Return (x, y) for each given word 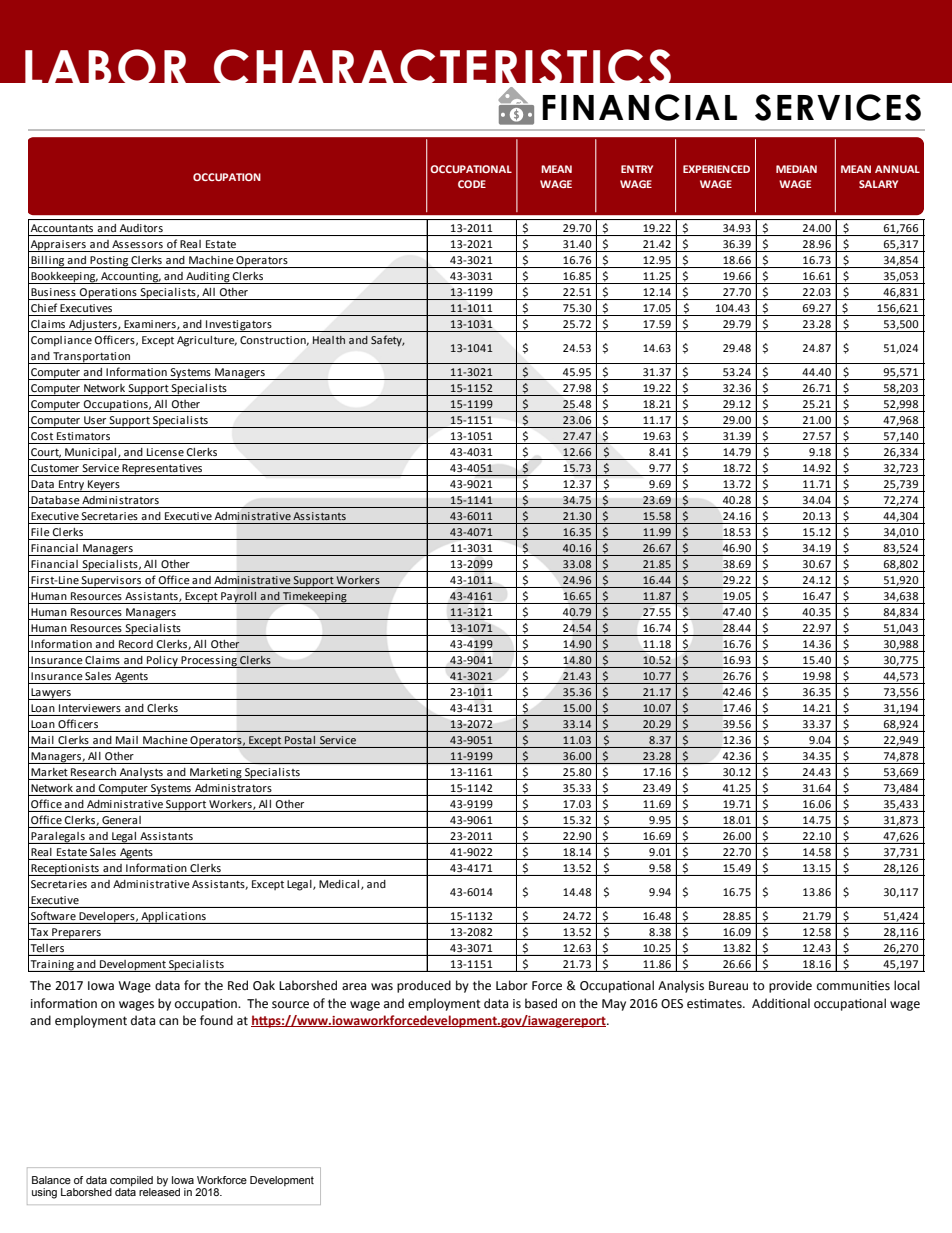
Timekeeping (315, 598)
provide (790, 986)
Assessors (137, 244)
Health (329, 340)
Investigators (239, 326)
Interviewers (90, 708)
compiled (131, 1181)
